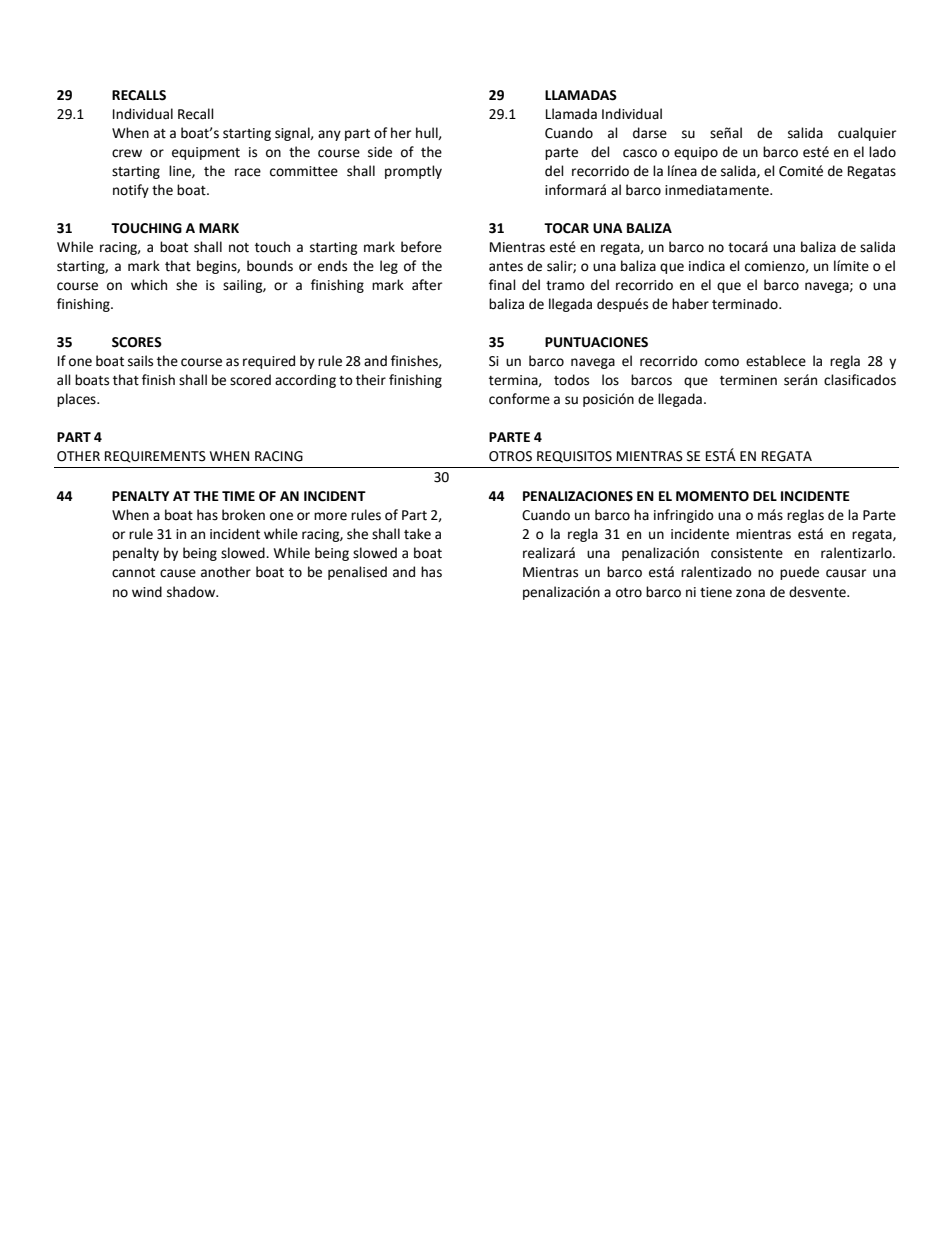  Describe the element at coordinates (155, 457) in the screenshot. I see `REQUIREMENTS` at that location.
